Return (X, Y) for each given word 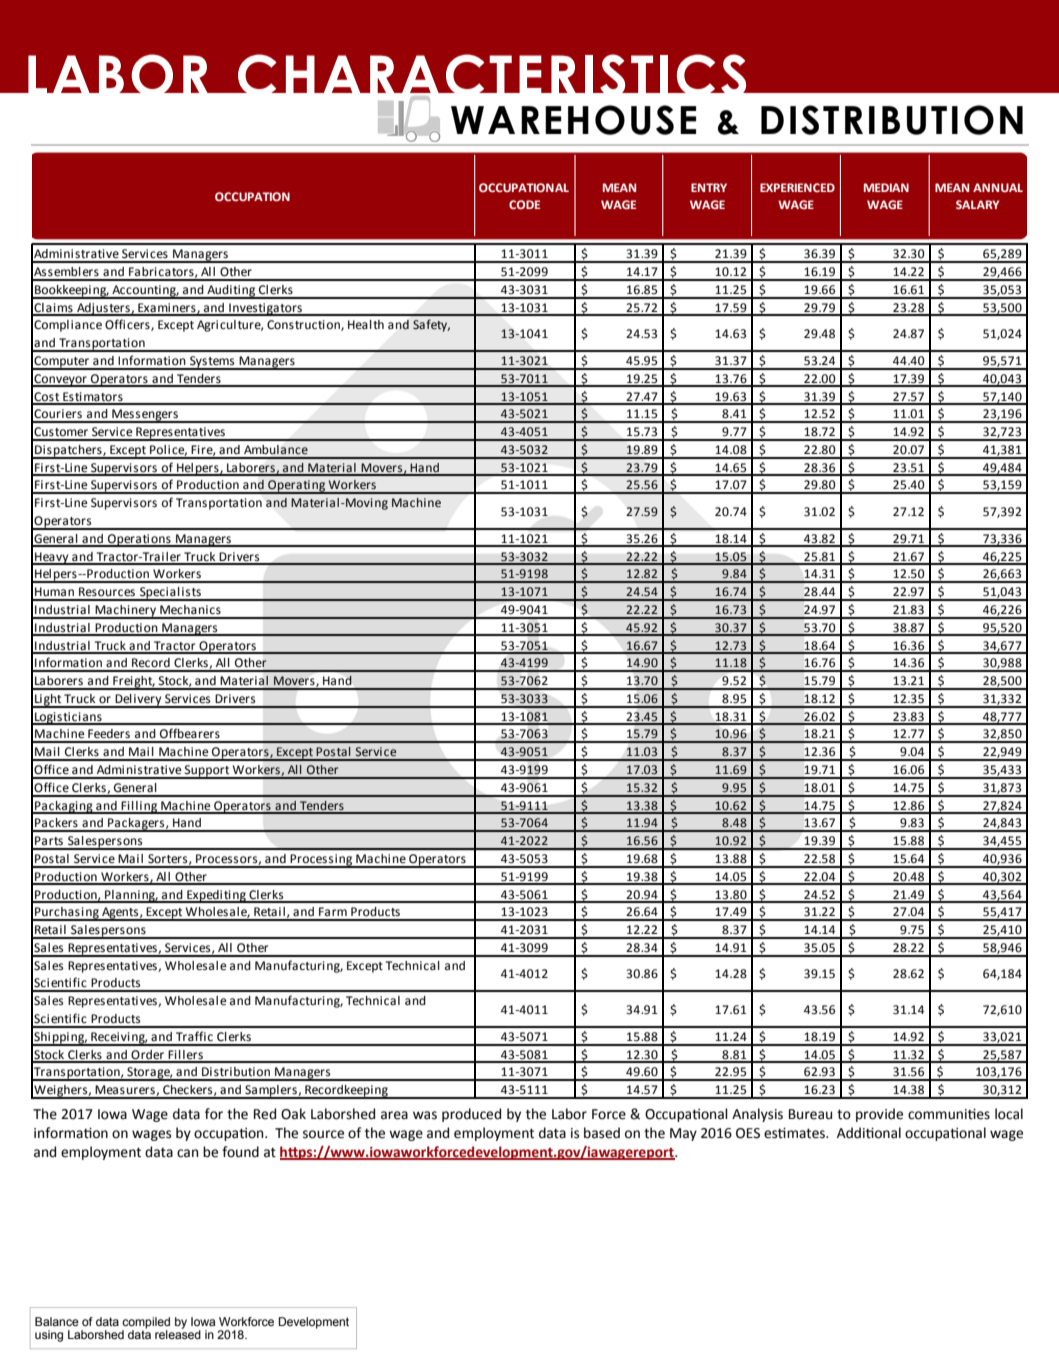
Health (366, 325)
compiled (146, 1323)
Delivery (138, 701)
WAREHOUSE (573, 120)
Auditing (231, 292)
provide (879, 1115)
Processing (322, 861)
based (602, 1133)
